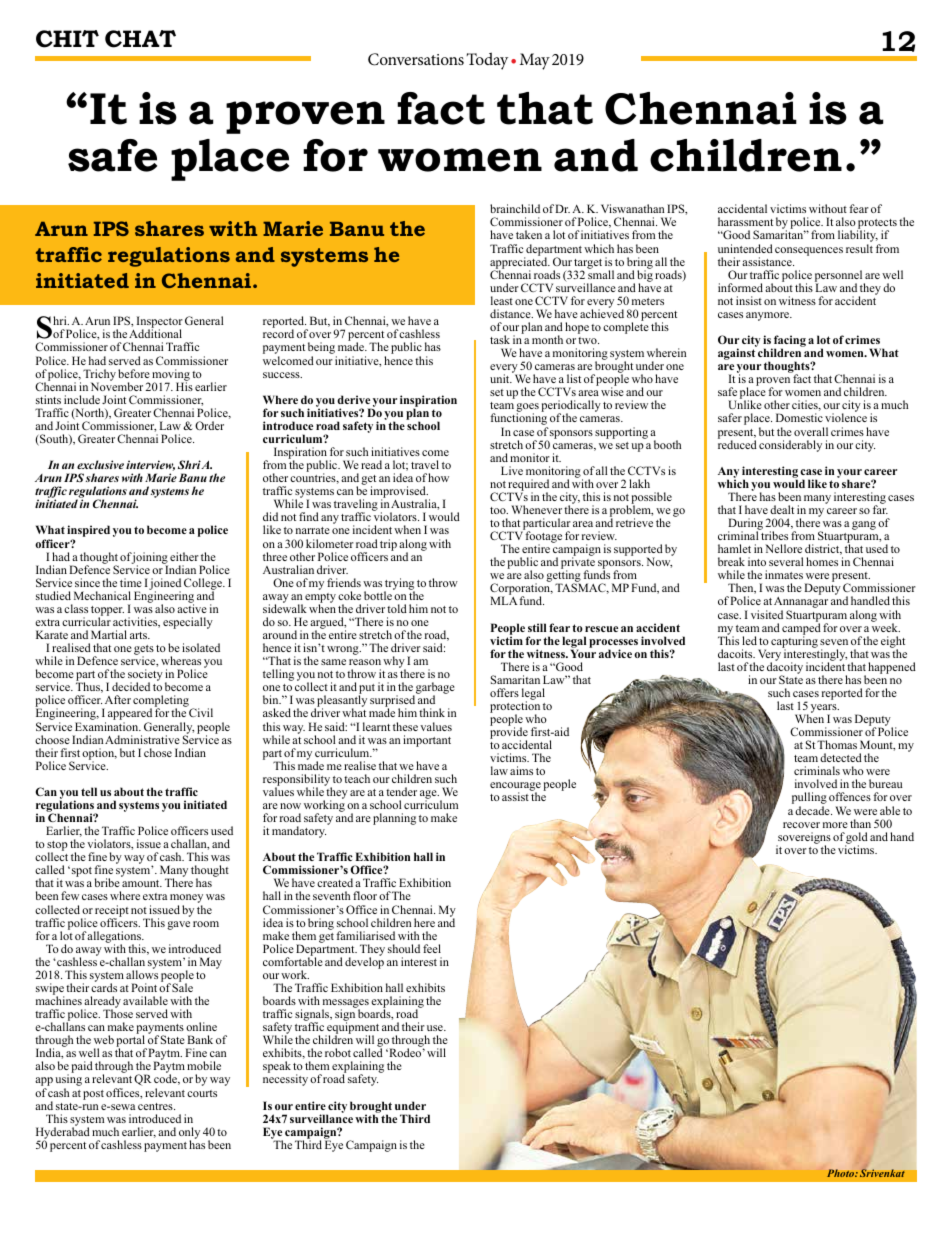  I want to click on functioning, so click(519, 420).
